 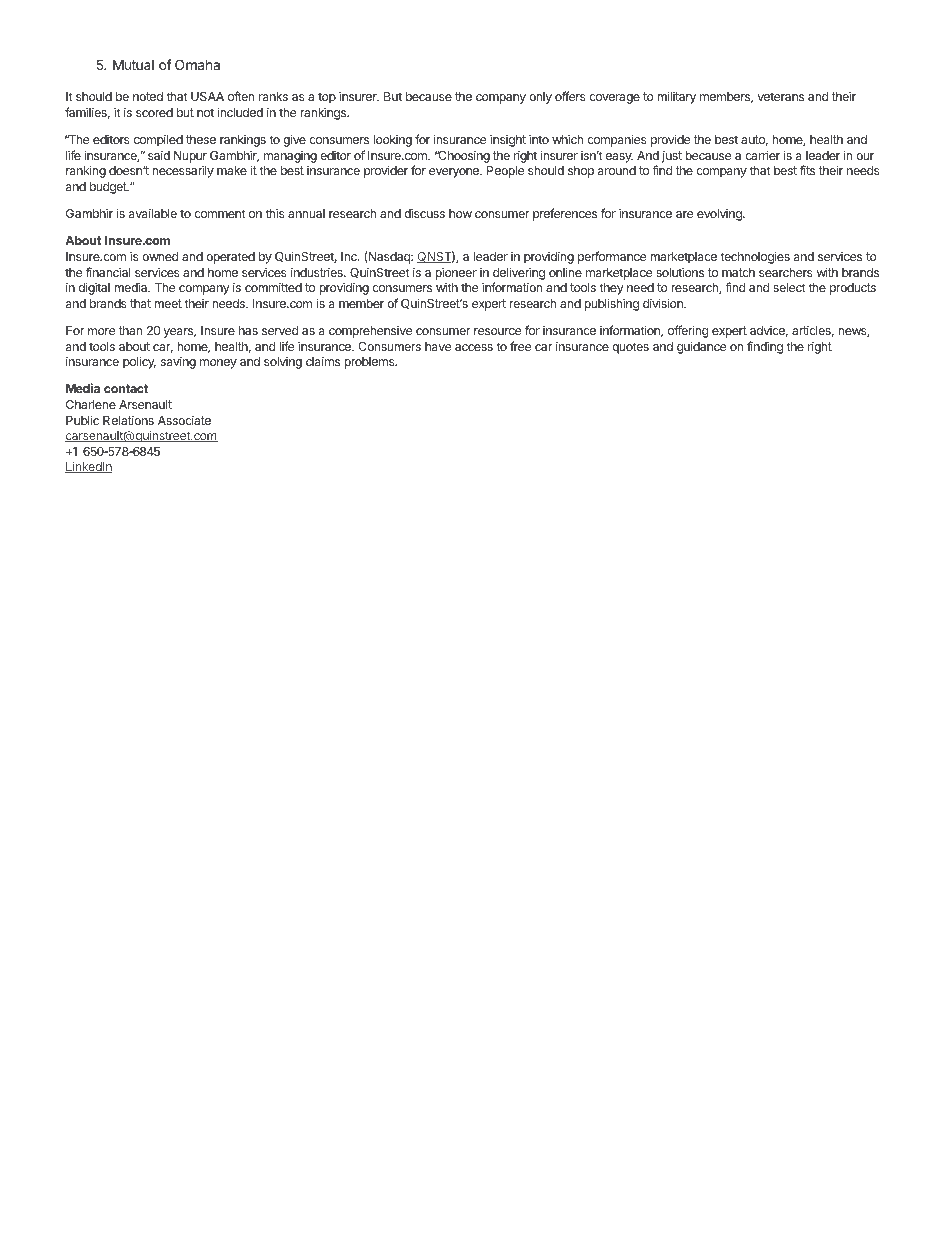 I want to click on than, so click(x=130, y=330).
